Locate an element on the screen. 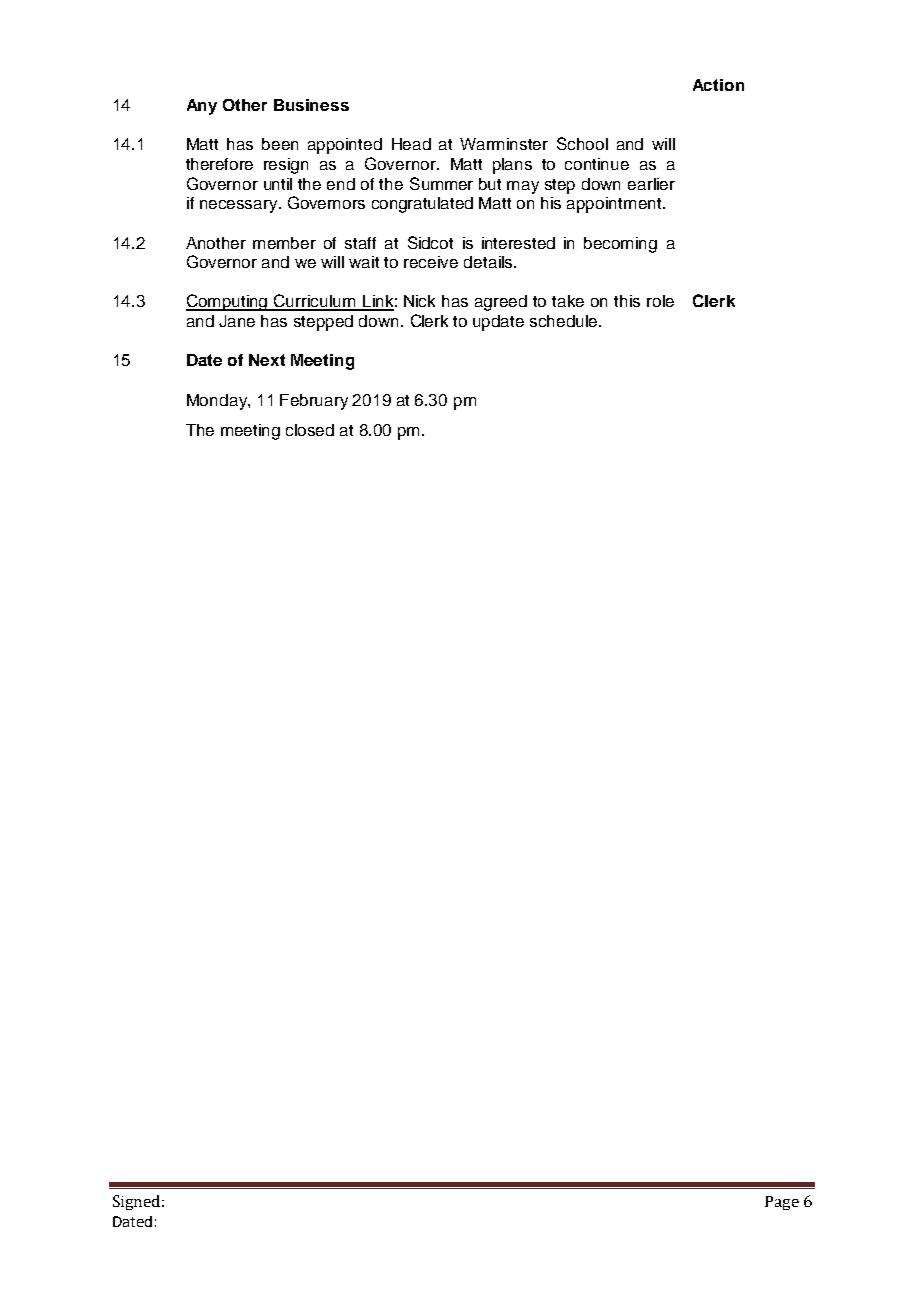 The width and height of the screenshot is (924, 1307). Signed is located at coordinates (138, 1202).
